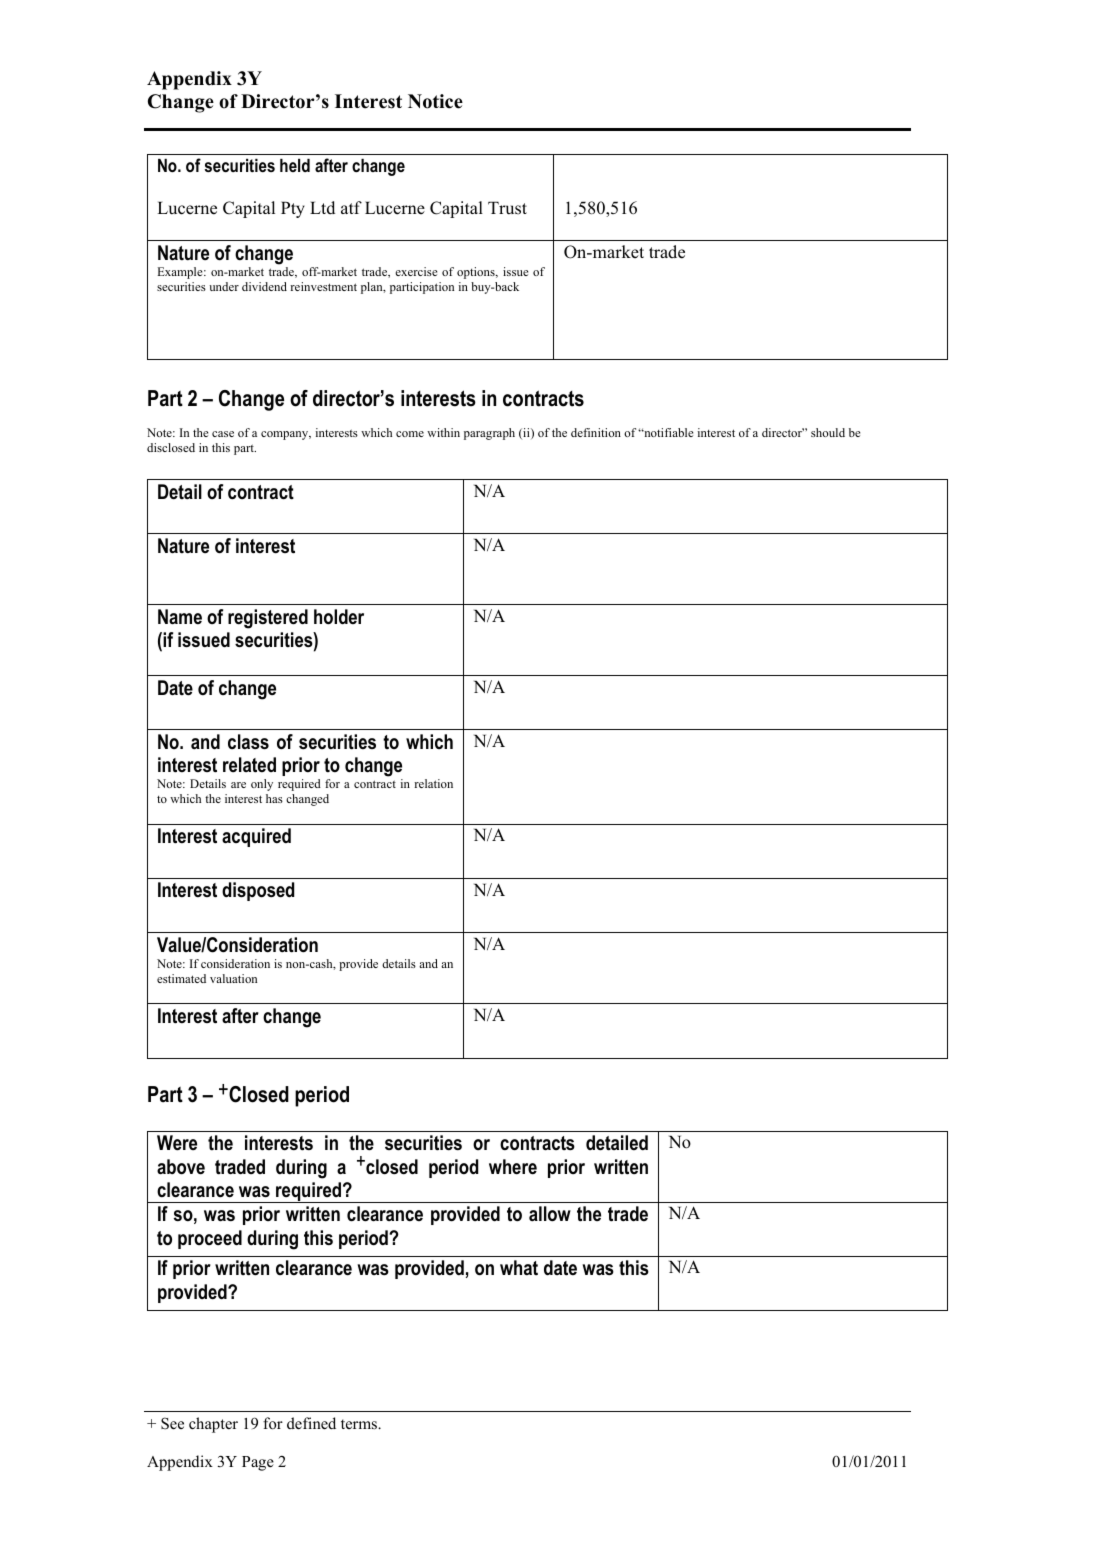  Describe the element at coordinates (262, 785) in the page. I see `only` at that location.
